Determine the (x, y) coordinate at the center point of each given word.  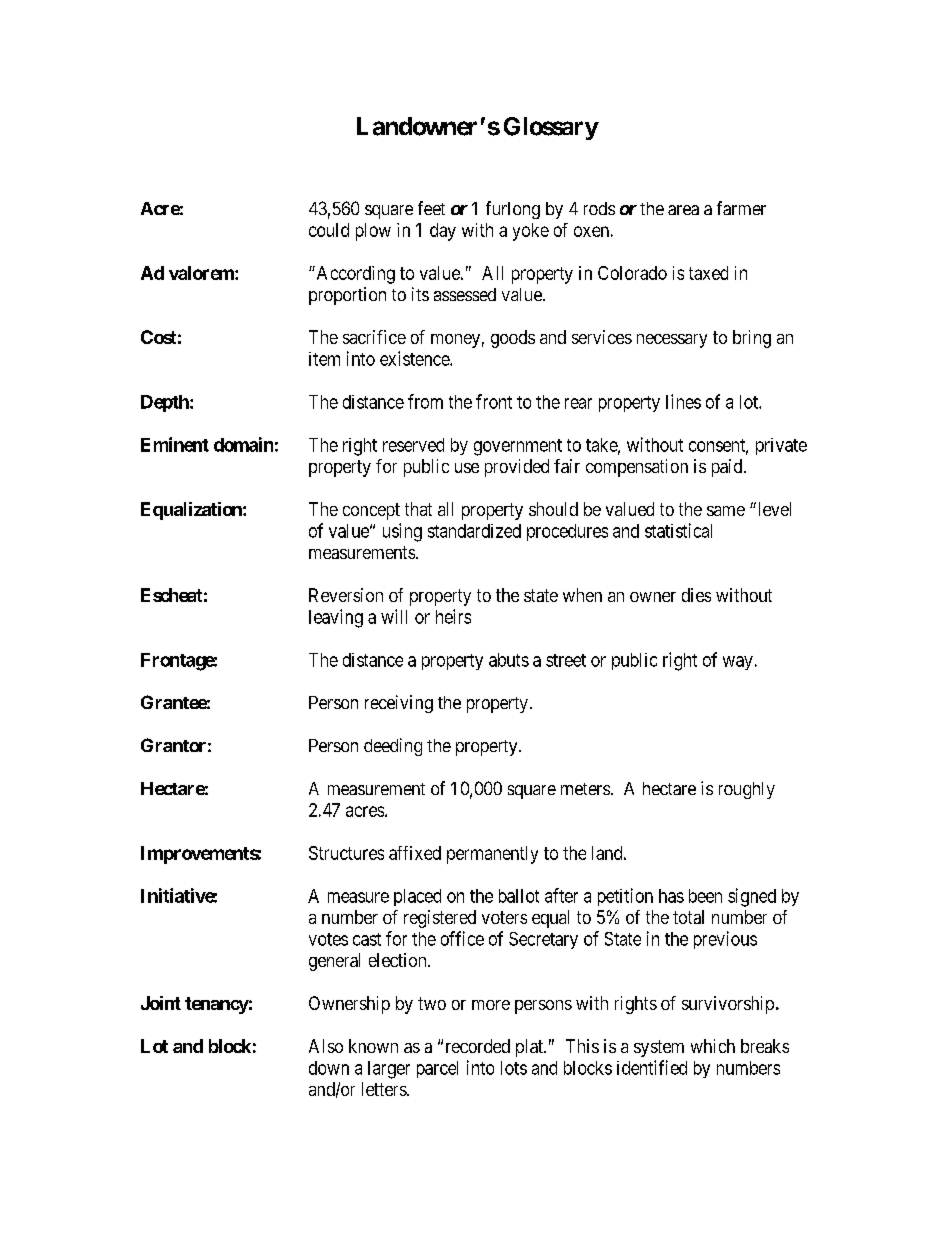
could (329, 230)
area (683, 210)
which (713, 1046)
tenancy (217, 1005)
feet (431, 208)
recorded (478, 1046)
